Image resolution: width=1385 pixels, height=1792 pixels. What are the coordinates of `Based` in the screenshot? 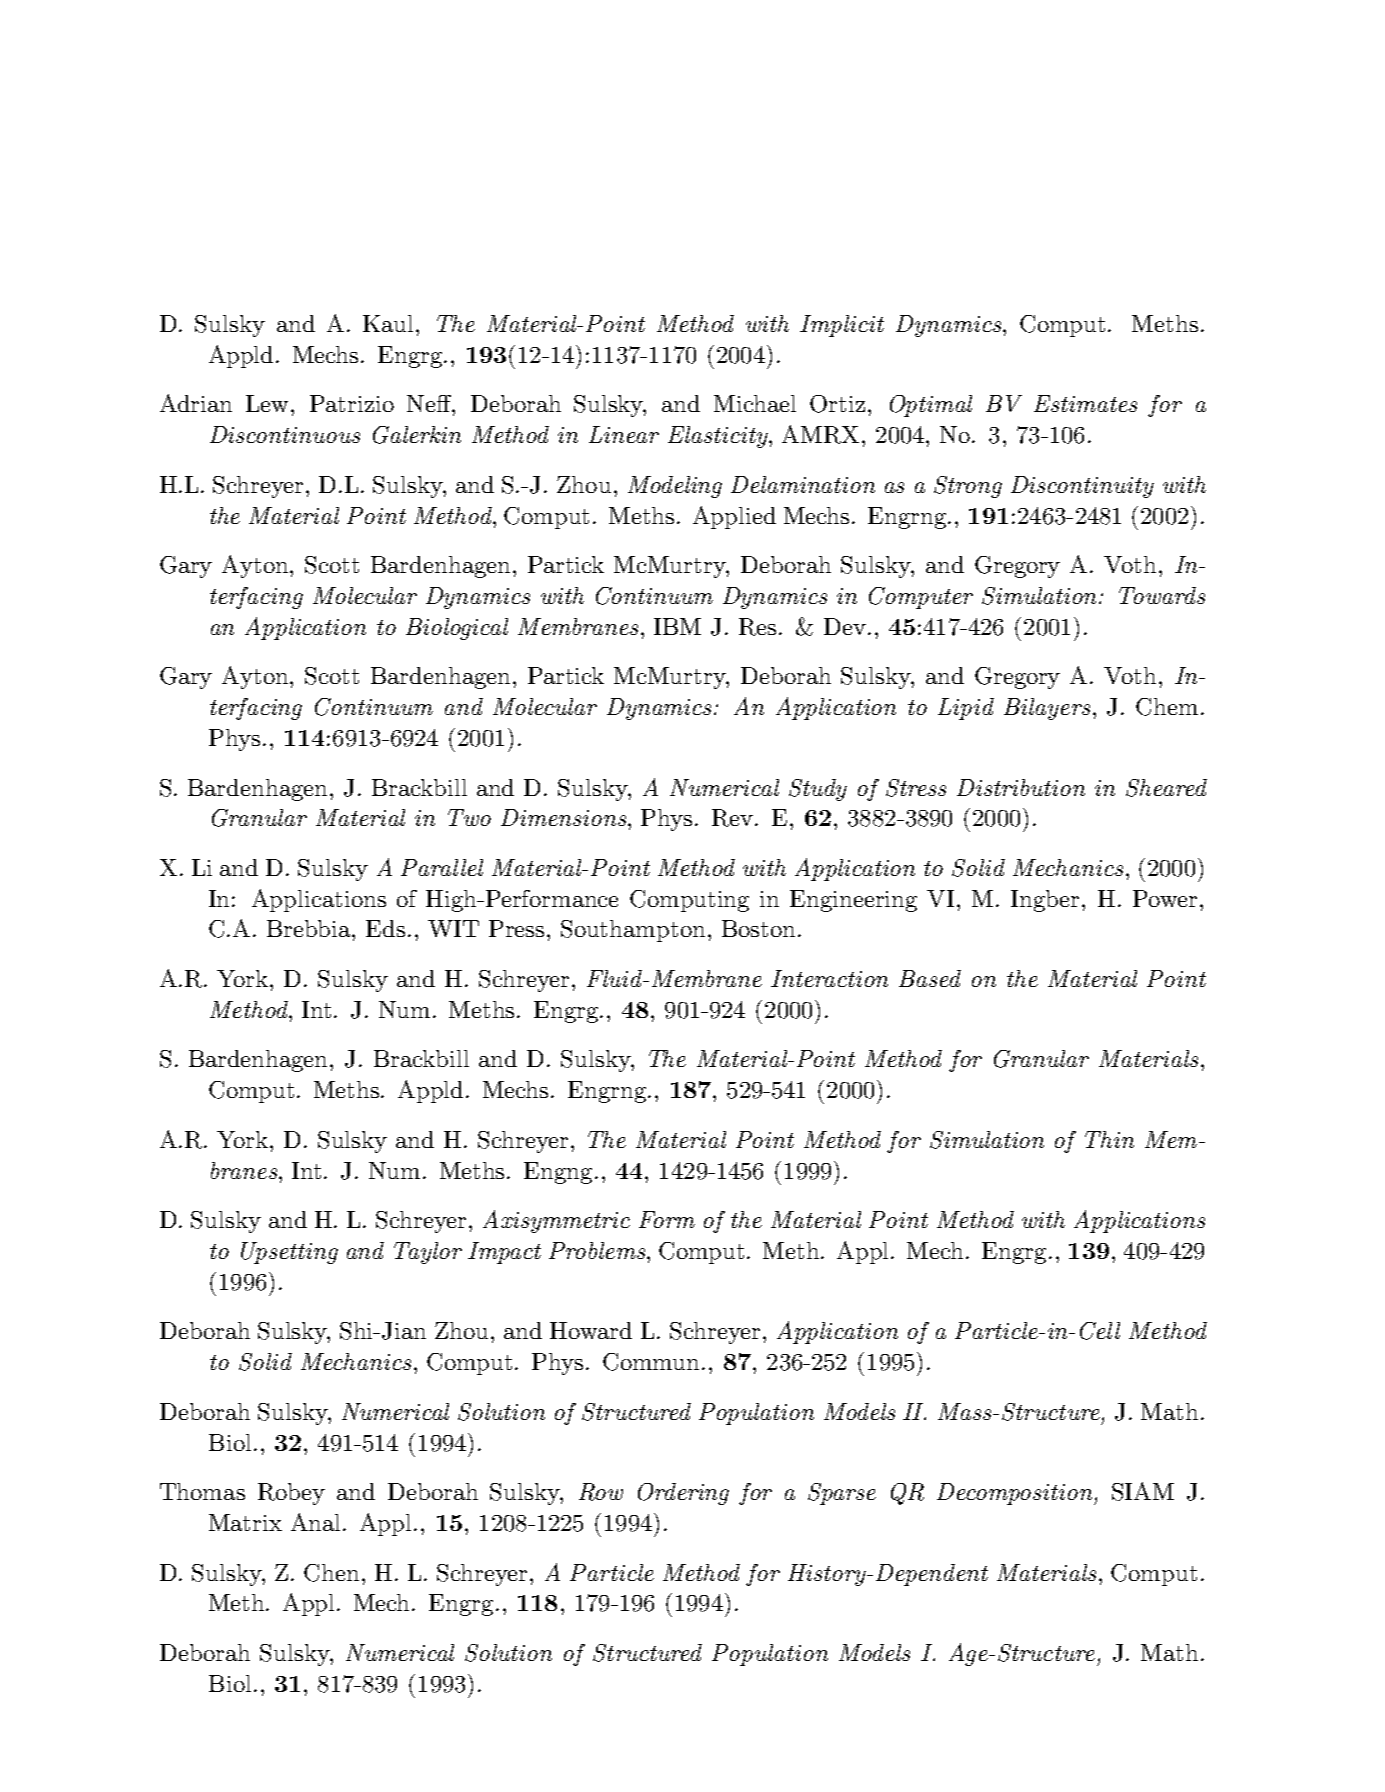 It's located at (930, 978).
